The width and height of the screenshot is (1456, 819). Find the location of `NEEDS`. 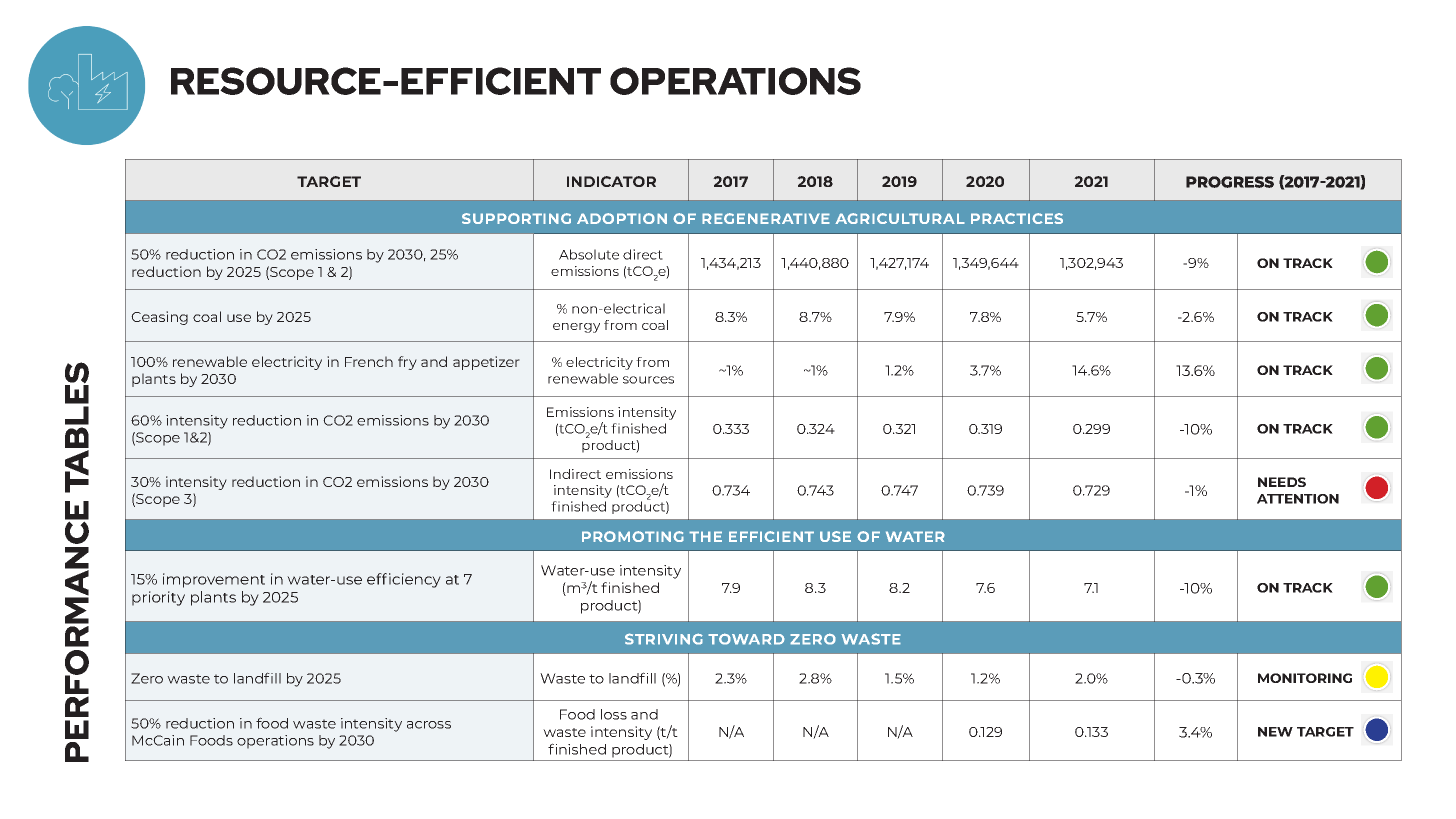

NEEDS is located at coordinates (1282, 482).
